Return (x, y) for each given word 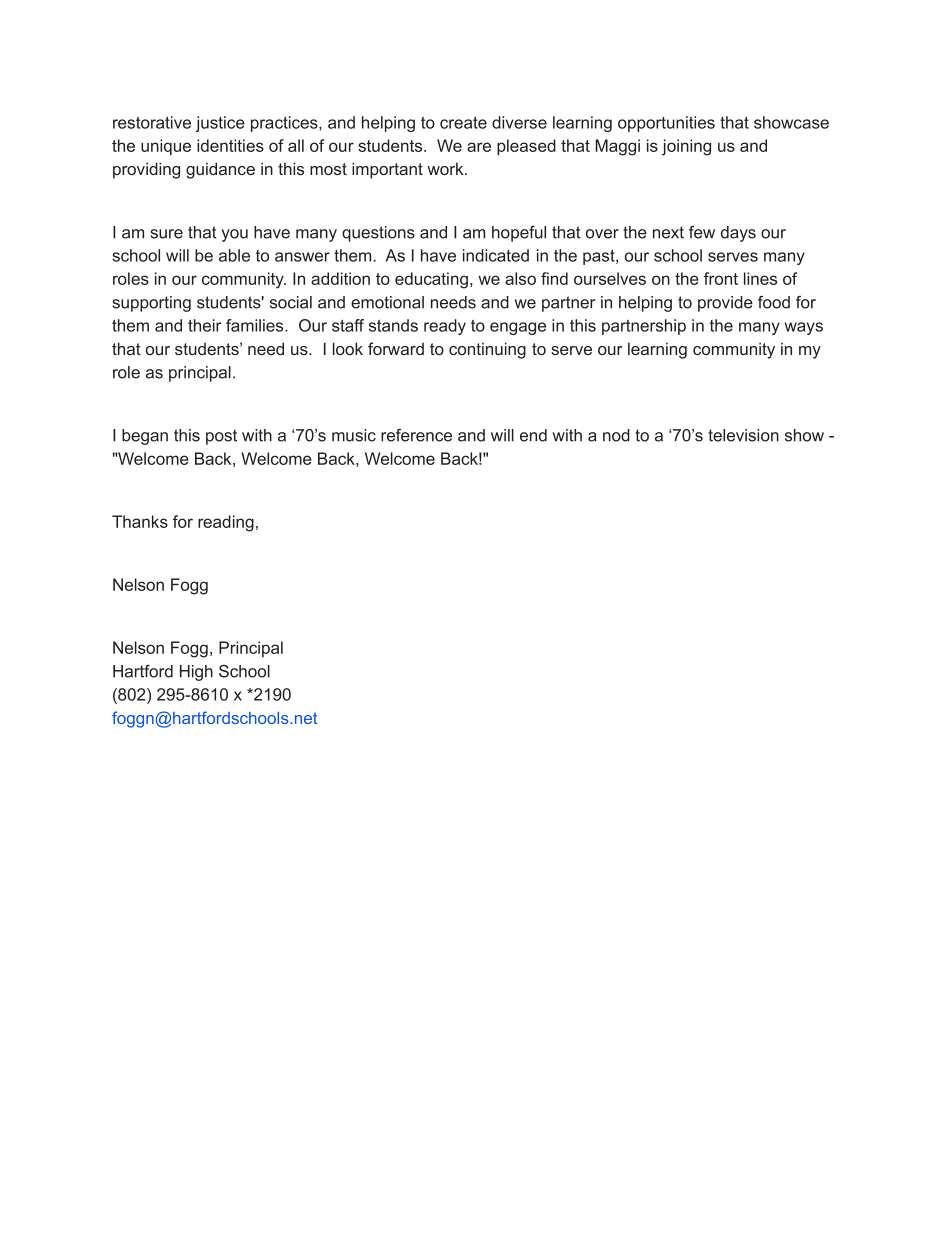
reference (416, 435)
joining (686, 147)
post (221, 437)
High (196, 673)
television (743, 435)
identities (230, 145)
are (479, 147)
